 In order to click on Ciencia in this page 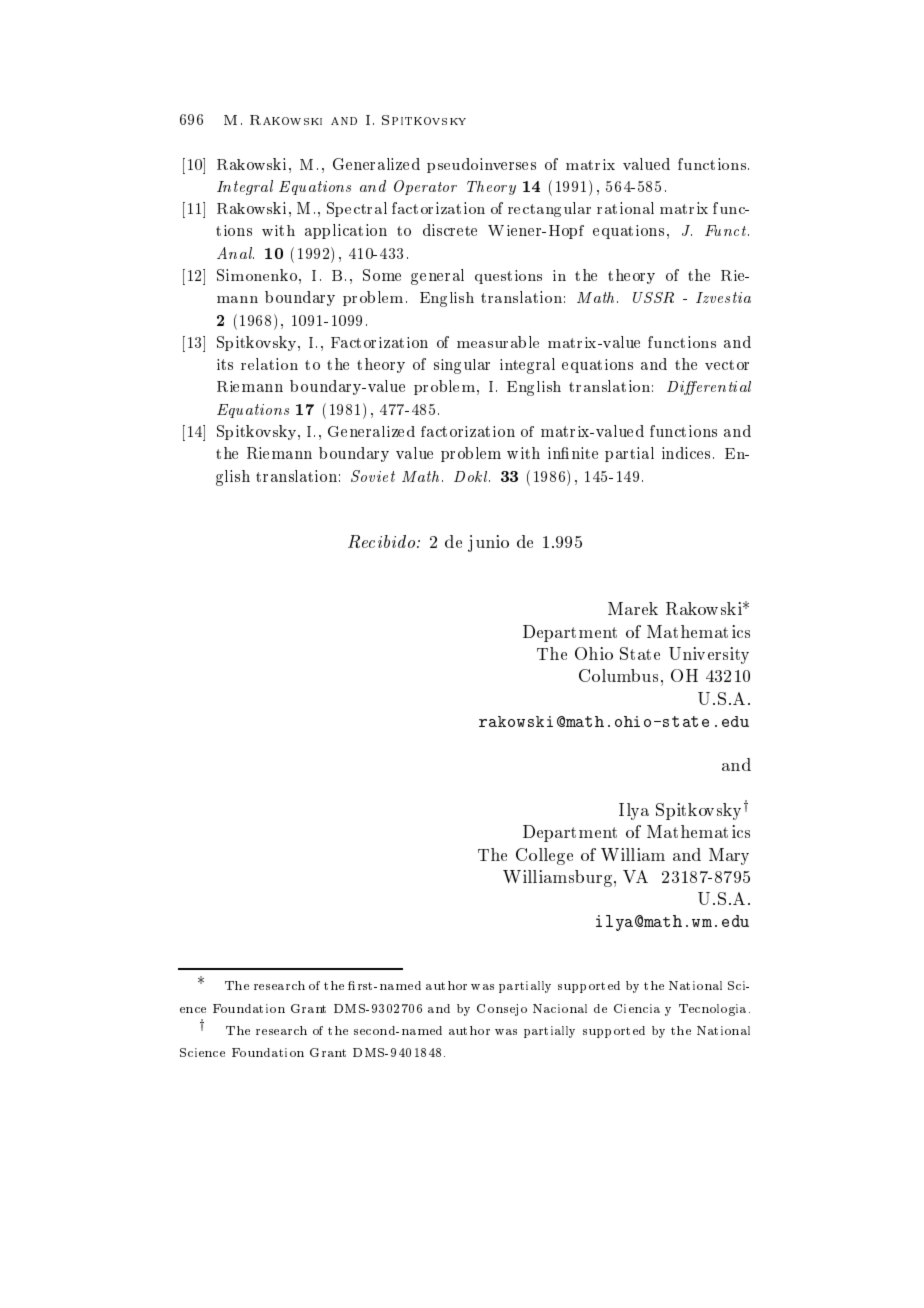, I will do `click(637, 1008)`.
